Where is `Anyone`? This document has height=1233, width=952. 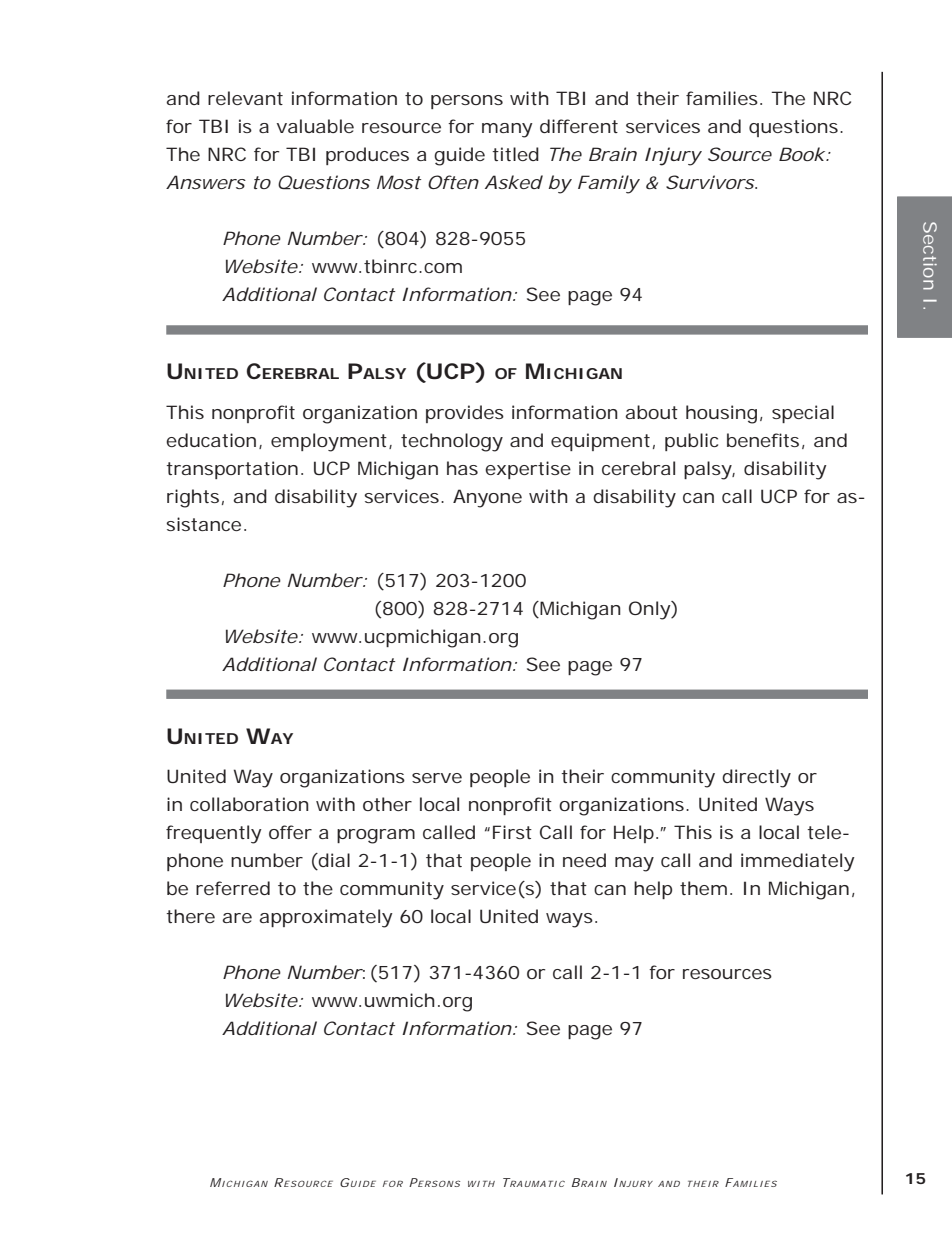 Anyone is located at coordinates (487, 498).
